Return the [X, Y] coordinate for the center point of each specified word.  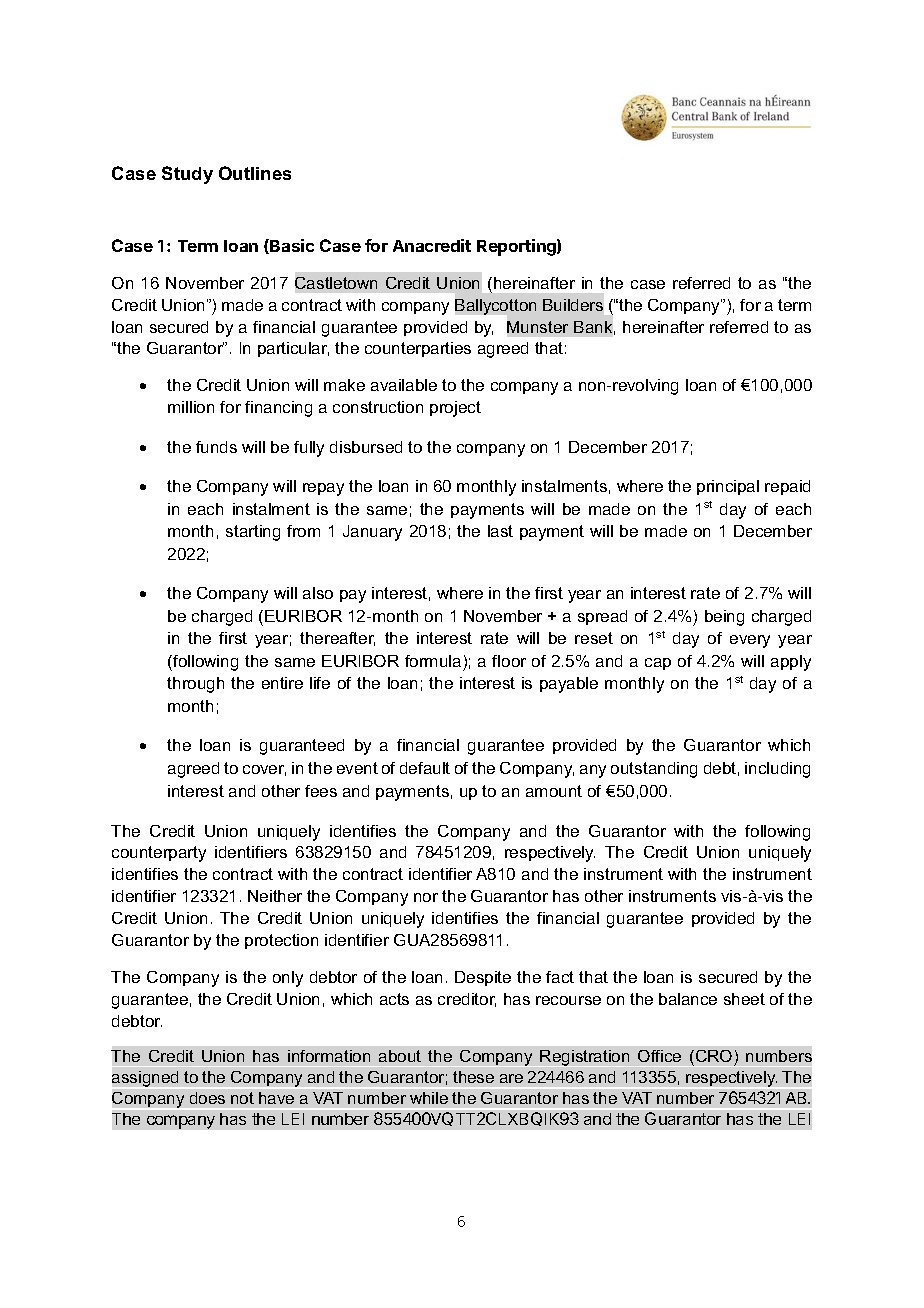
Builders [573, 305]
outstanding [654, 770]
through [195, 685]
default [425, 768]
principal [728, 487]
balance [688, 999]
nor [426, 897]
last [500, 531]
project [455, 409]
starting [253, 533]
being [724, 618]
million [191, 407]
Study [187, 175]
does [207, 1098]
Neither [275, 896]
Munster [537, 327]
